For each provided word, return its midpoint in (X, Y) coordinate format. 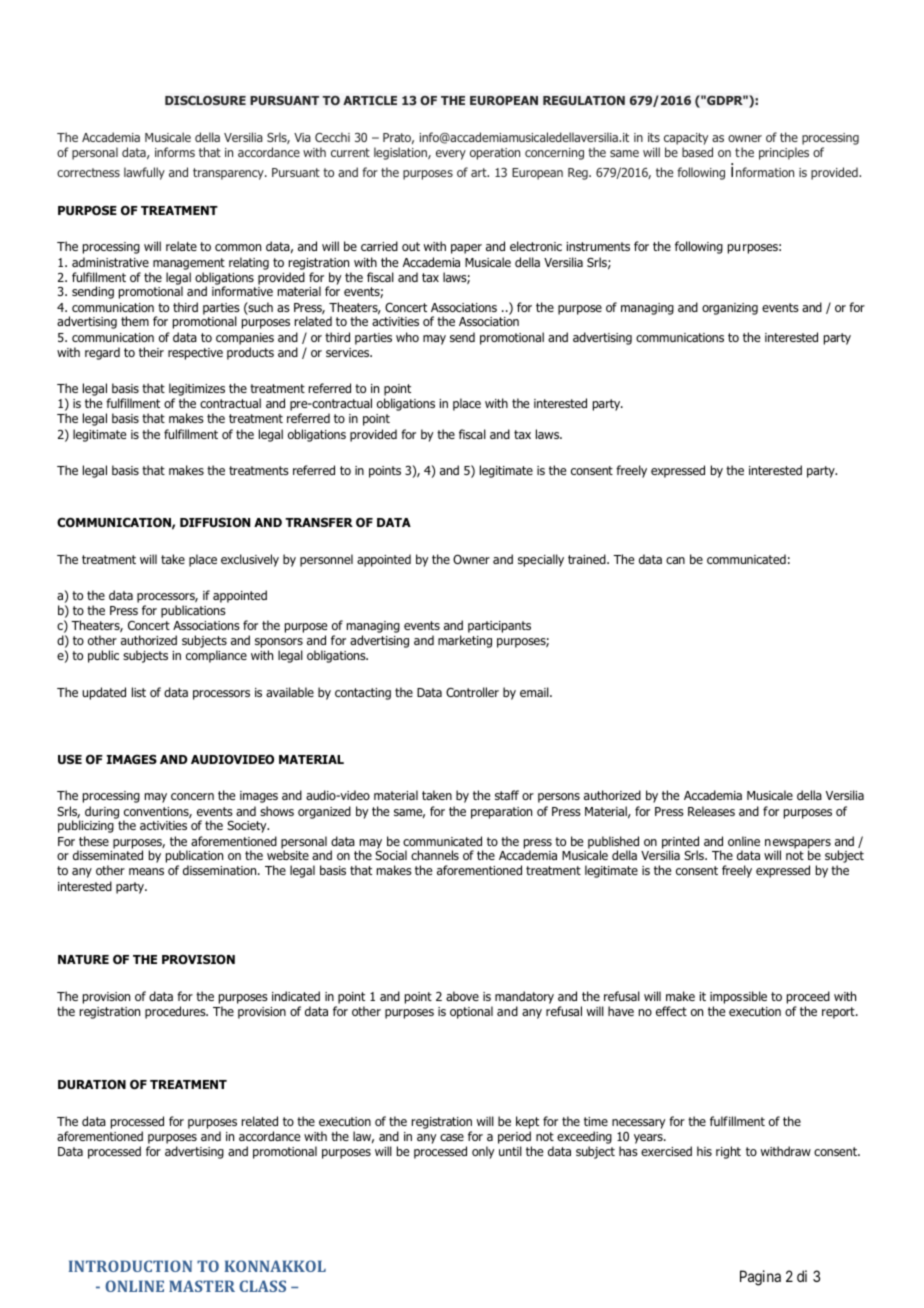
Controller (472, 692)
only (483, 1152)
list (139, 692)
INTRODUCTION (130, 1266)
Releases (711, 811)
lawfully (144, 173)
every (451, 155)
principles (784, 153)
